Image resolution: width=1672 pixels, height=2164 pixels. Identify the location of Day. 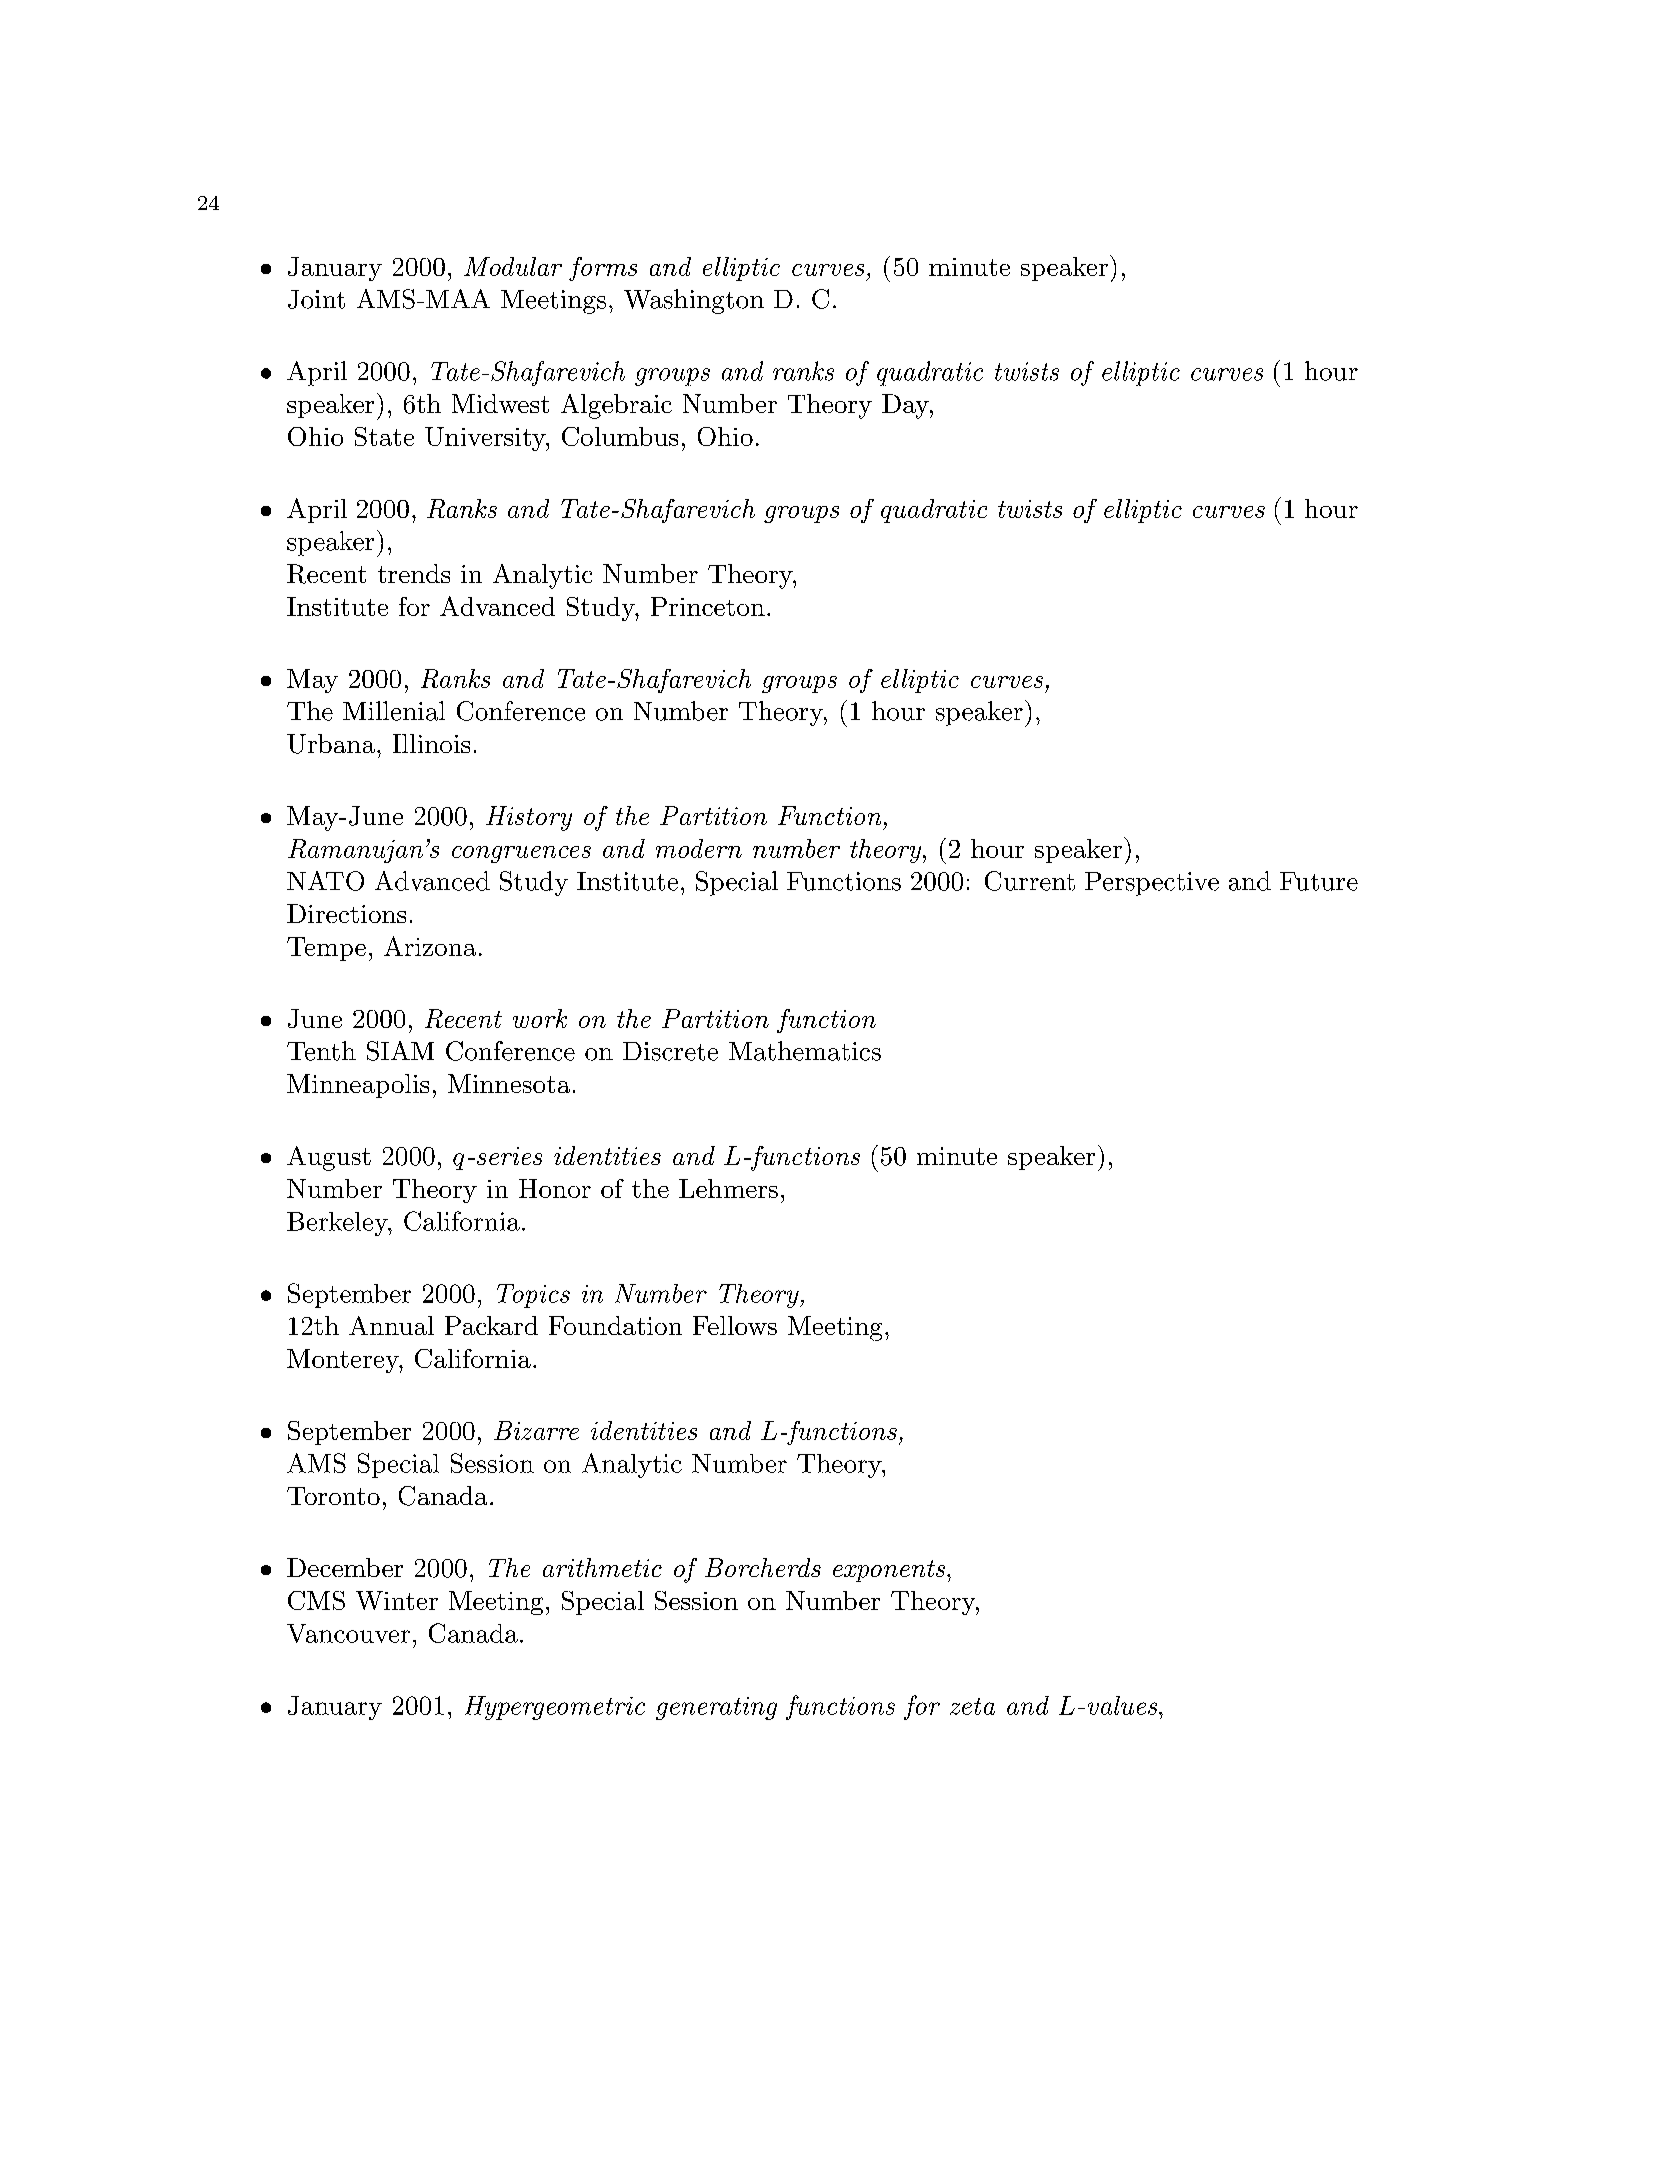
(906, 406).
